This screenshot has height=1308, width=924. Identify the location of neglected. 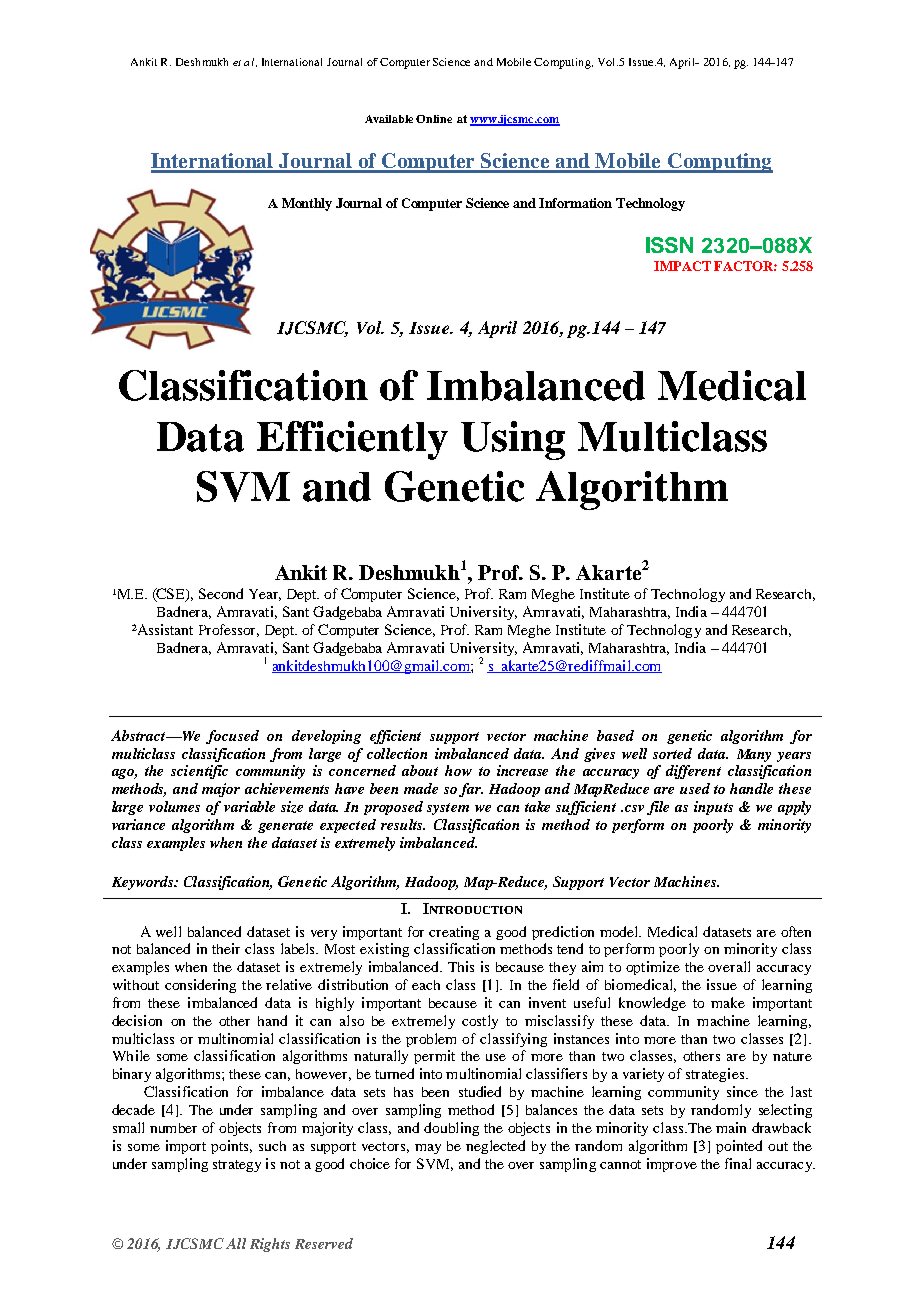
(495, 1147).
